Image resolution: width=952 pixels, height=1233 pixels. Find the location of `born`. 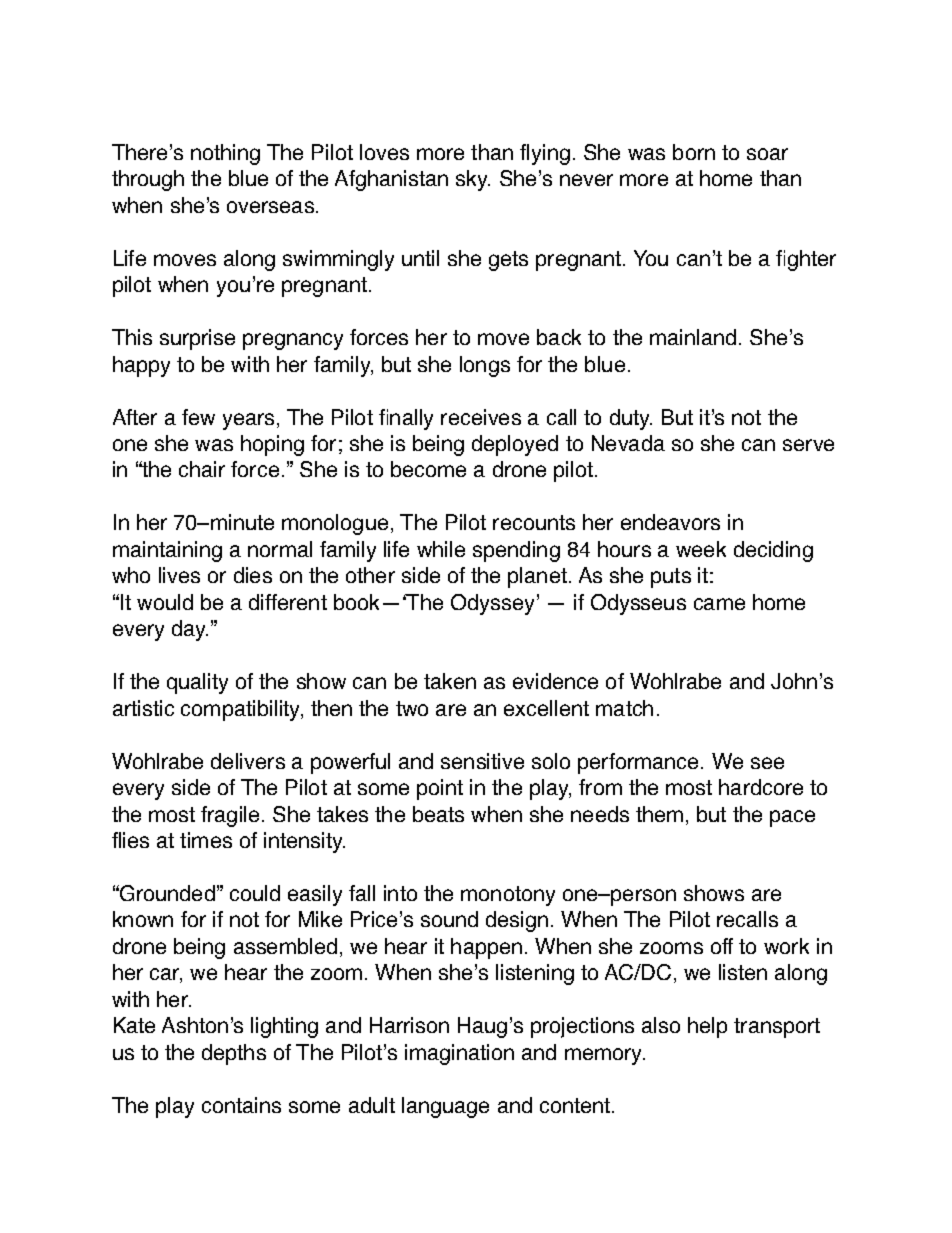

born is located at coordinates (694, 152).
